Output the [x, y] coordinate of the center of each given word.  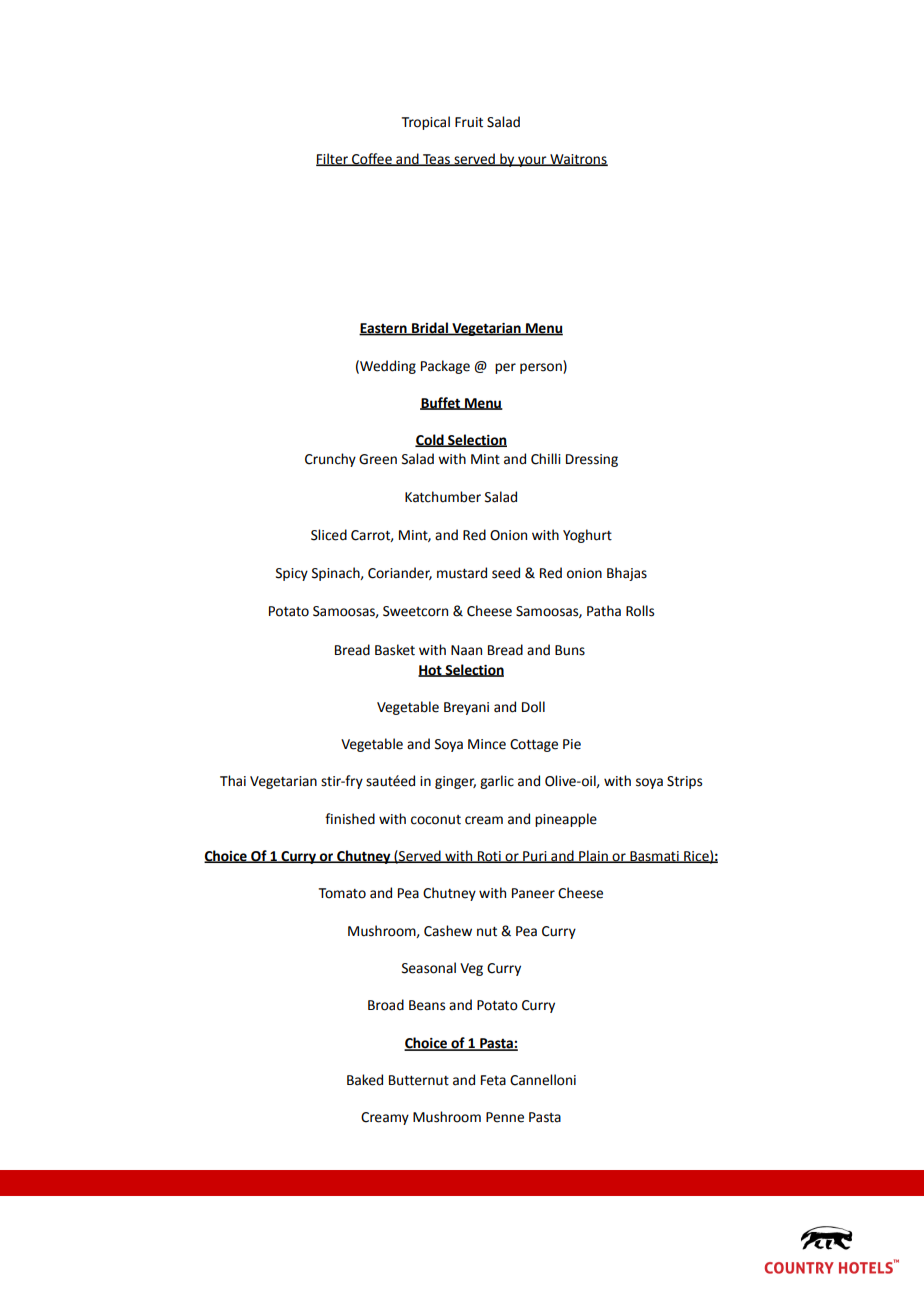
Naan [466, 650]
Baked [365, 1080]
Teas [436, 160]
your [532, 161]
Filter [333, 159]
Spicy [292, 574]
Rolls [640, 611]
